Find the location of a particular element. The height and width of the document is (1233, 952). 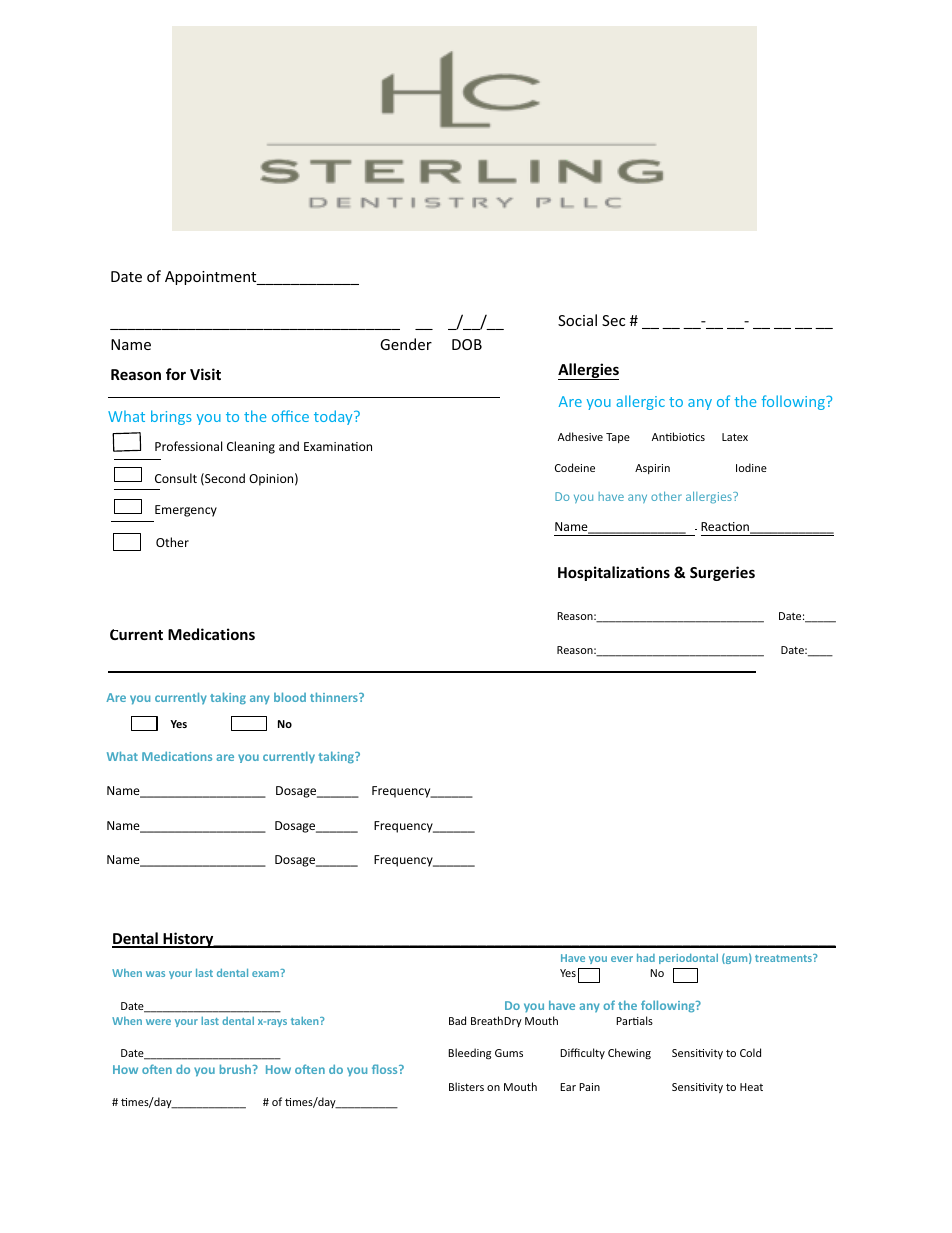

Bleeding is located at coordinates (469, 1054).
